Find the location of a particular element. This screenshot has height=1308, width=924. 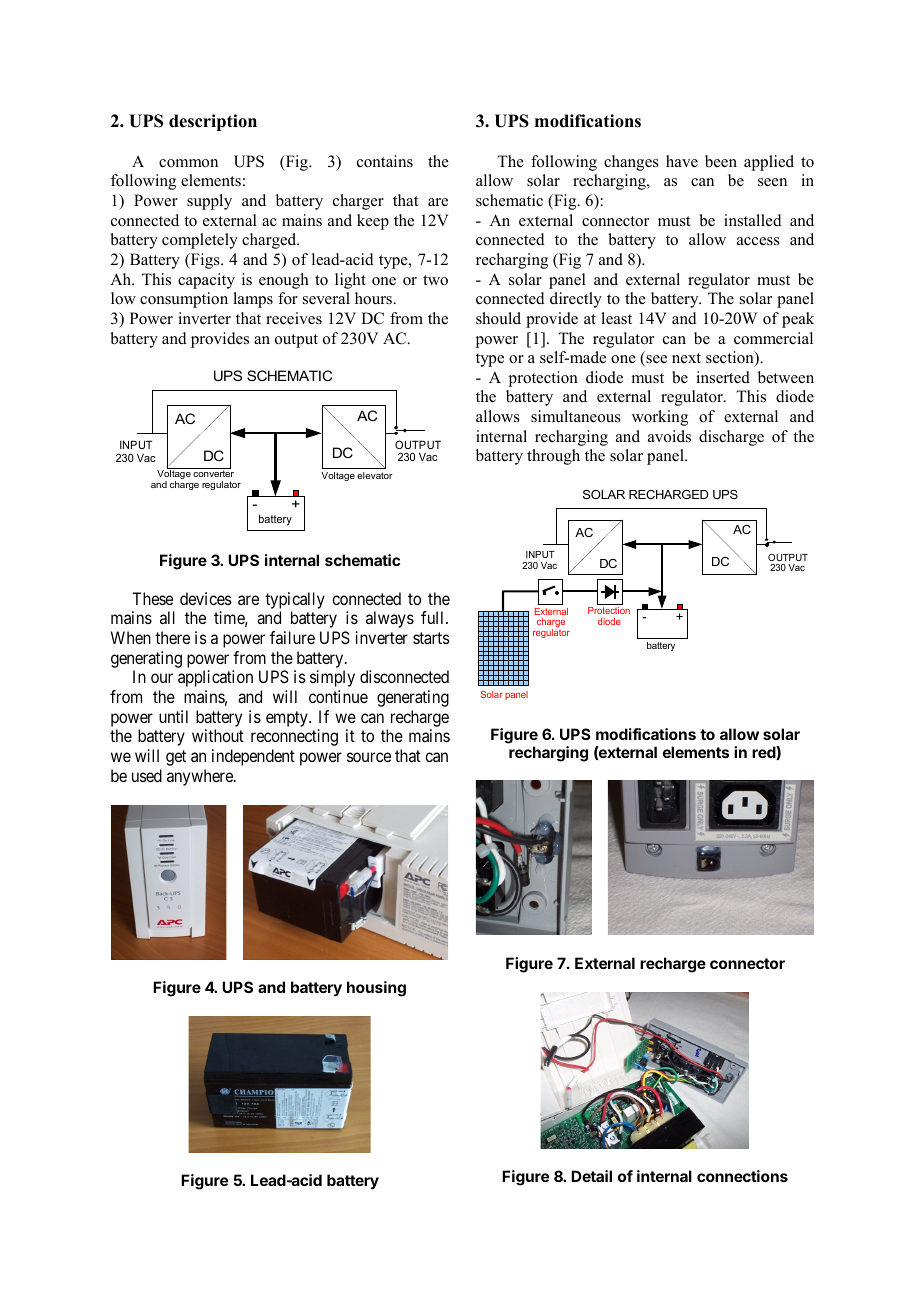

been is located at coordinates (721, 161).
